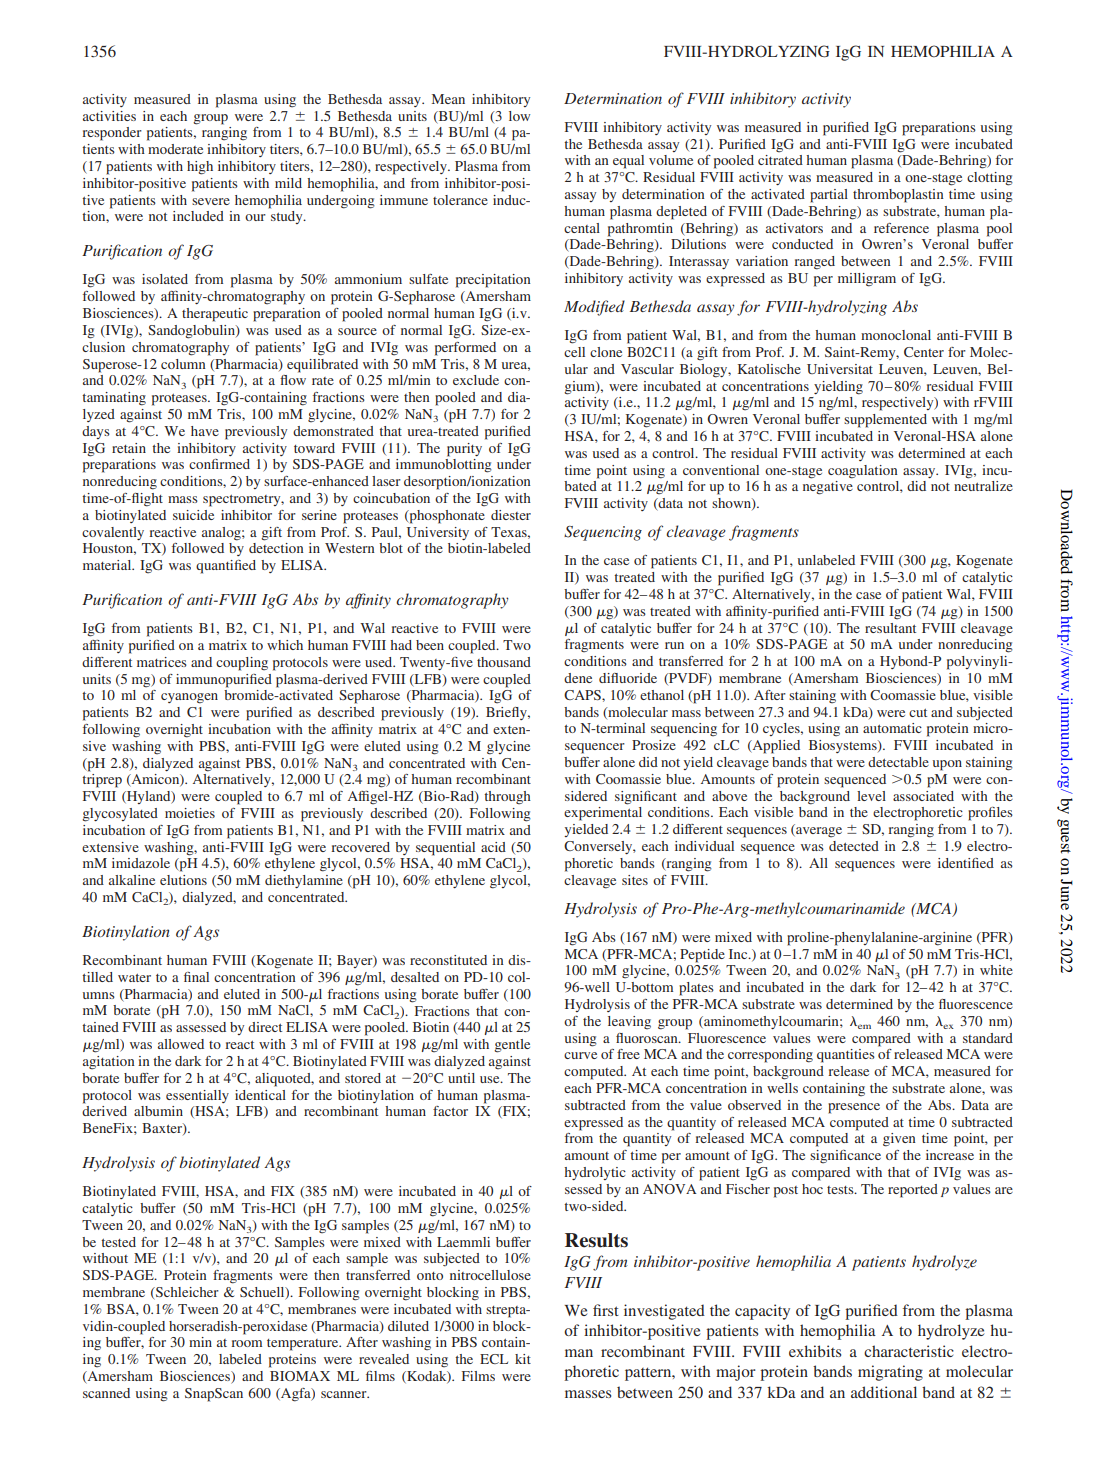  Describe the element at coordinates (196, 977) in the document. I see `final` at that location.
